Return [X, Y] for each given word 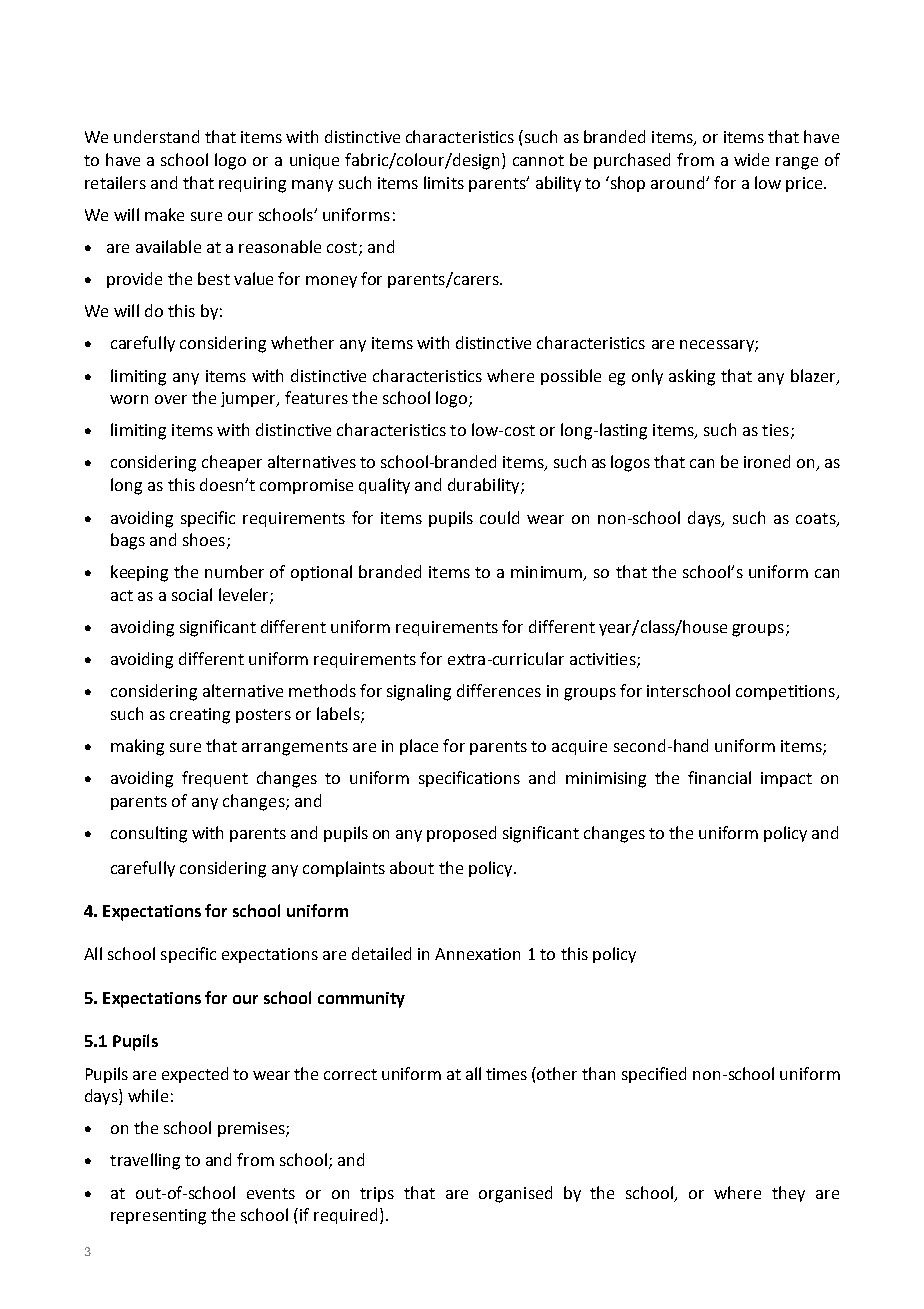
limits [444, 182]
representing [158, 1217]
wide [751, 159]
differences [499, 690]
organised [515, 1194]
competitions [786, 692]
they [788, 1194]
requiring [252, 185]
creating [200, 716]
